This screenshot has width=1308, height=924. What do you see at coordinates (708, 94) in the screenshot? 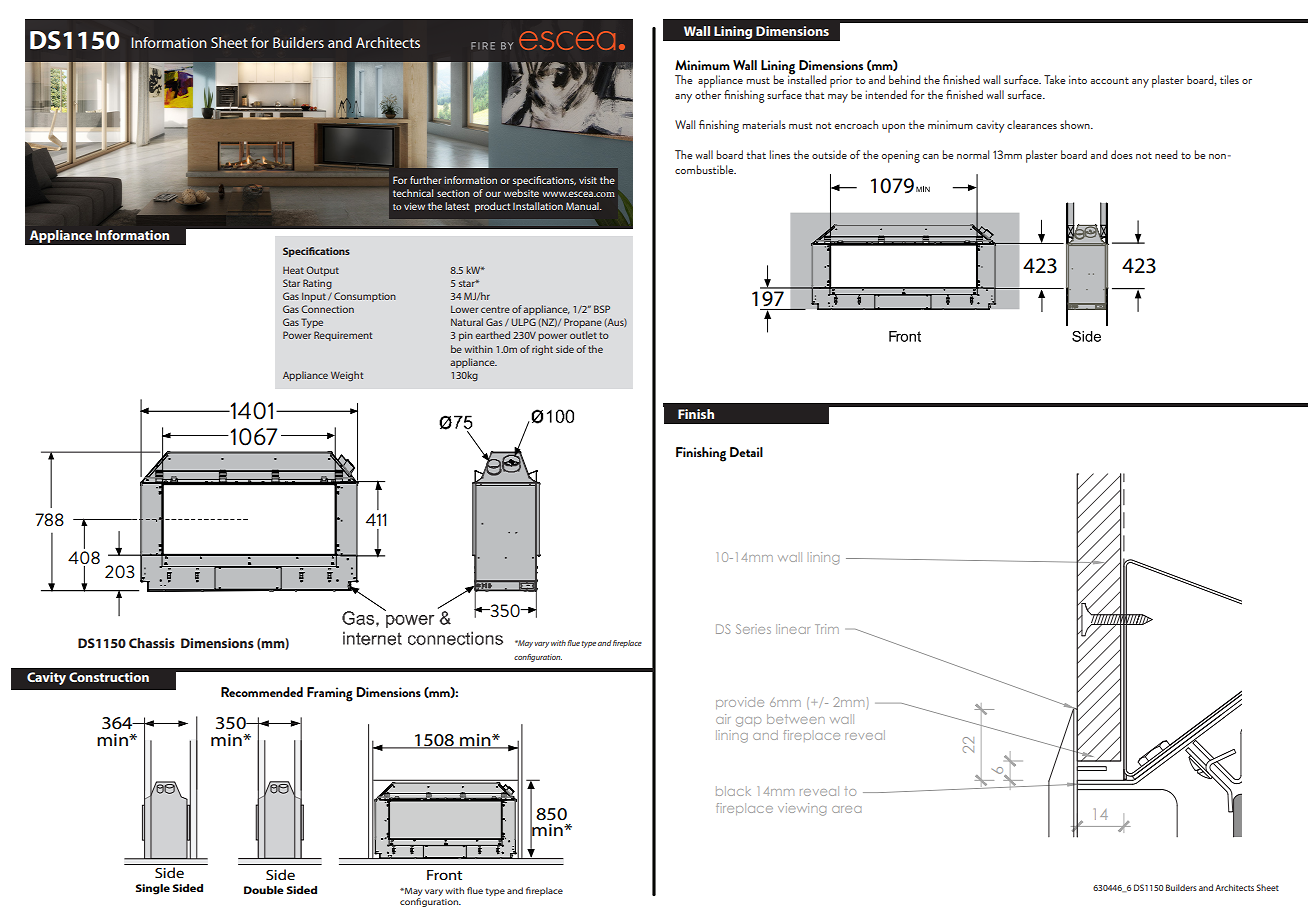
I see `other` at bounding box center [708, 94].
